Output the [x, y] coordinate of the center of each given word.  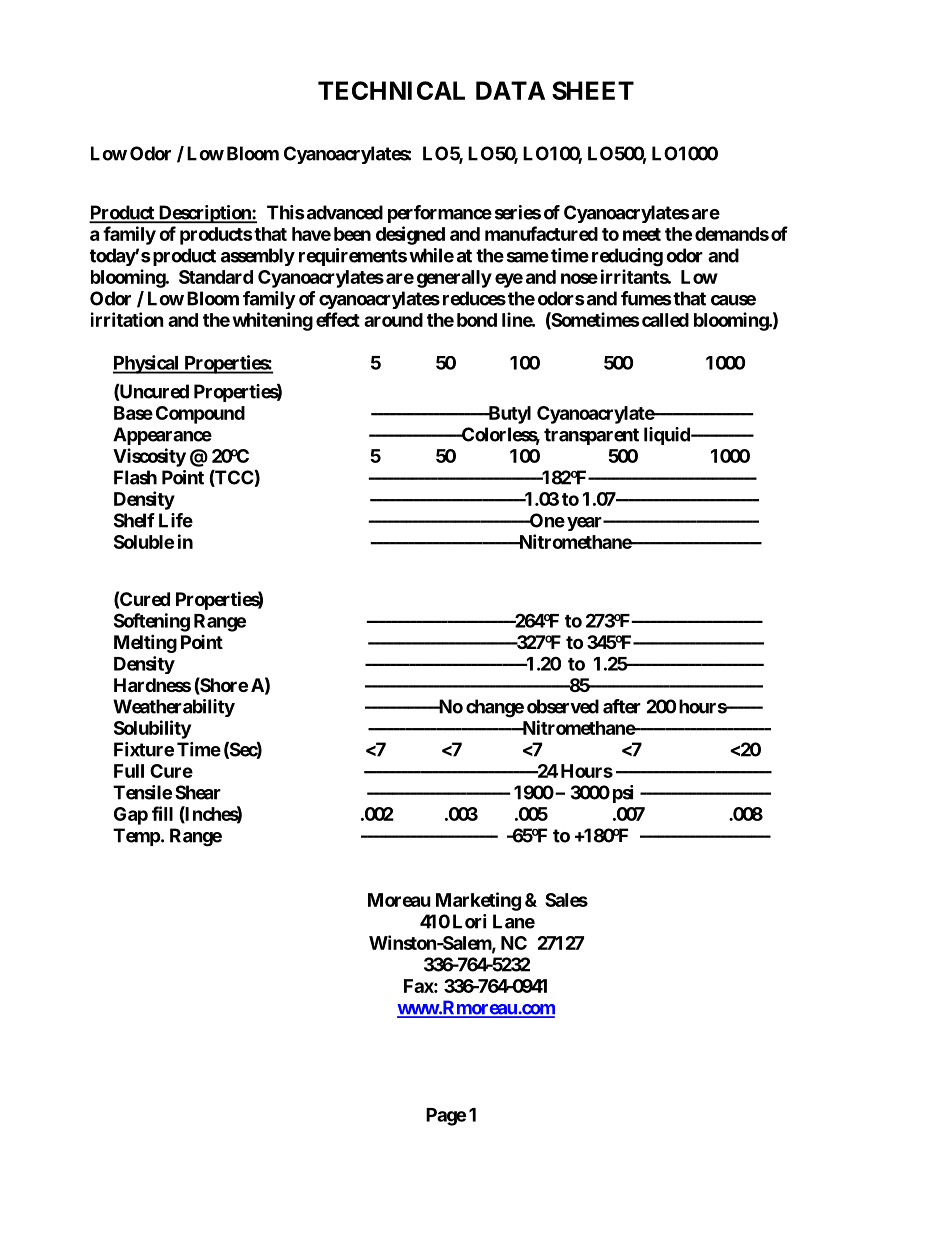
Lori [469, 921]
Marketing [478, 901]
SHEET [593, 90]
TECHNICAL [391, 90]
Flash [135, 477]
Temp [137, 837]
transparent [591, 436]
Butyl [508, 415]
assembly [258, 257]
